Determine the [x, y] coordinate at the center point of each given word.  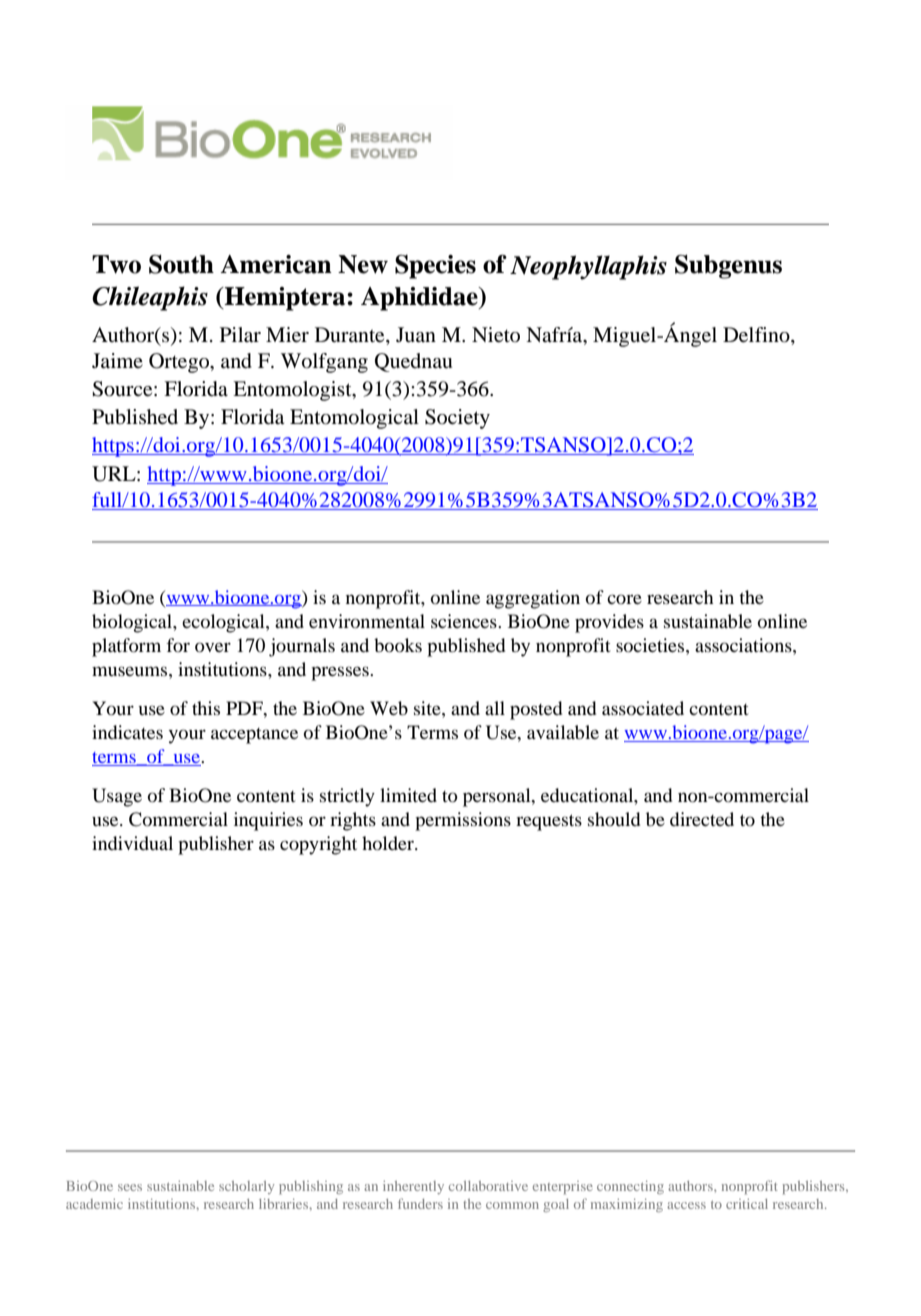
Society [457, 419]
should [614, 819]
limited [408, 795]
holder [389, 843]
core [624, 599]
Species [435, 267]
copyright [318, 845]
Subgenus [728, 267]
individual [132, 843]
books [398, 645]
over [213, 647]
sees [130, 1187]
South [181, 264]
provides [609, 623]
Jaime [117, 360]
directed [702, 819]
